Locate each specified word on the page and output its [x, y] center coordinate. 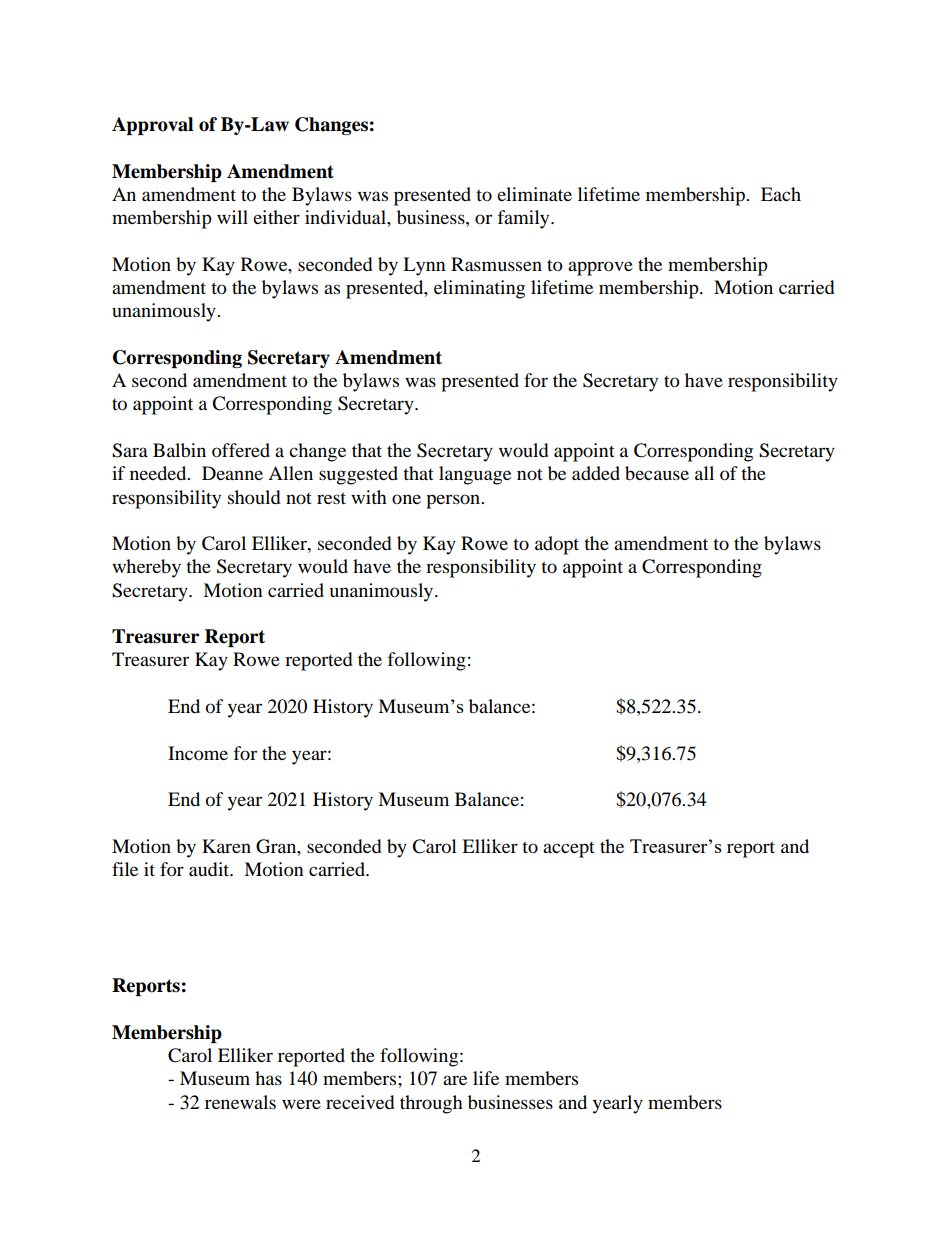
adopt [557, 545]
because [657, 473]
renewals [240, 1102]
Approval [152, 126]
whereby [146, 568]
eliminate [534, 194]
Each [781, 194]
